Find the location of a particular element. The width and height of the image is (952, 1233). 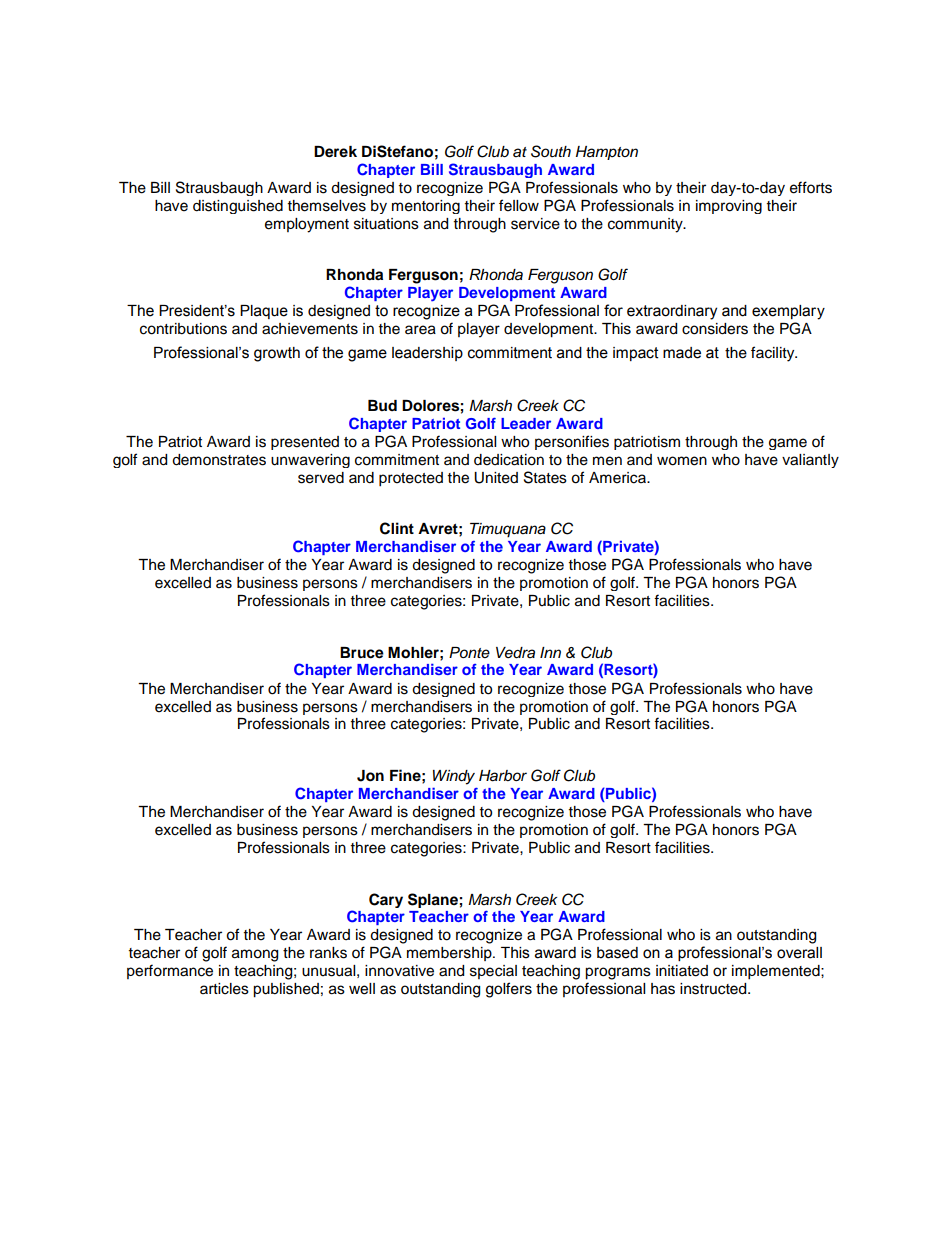

among is located at coordinates (255, 955).
